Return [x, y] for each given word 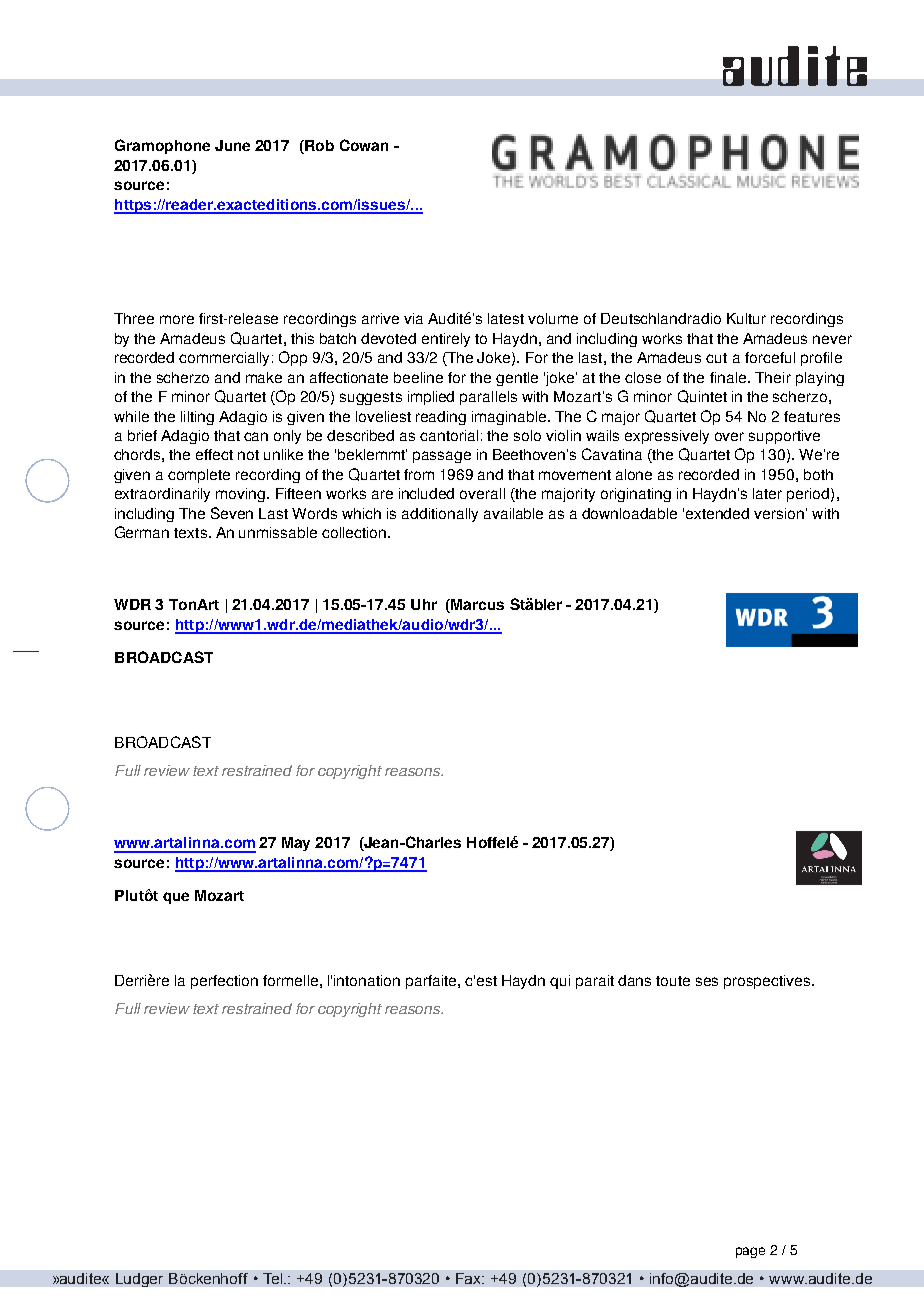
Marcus [476, 606]
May [296, 844]
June [232, 145]
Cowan [364, 145]
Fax [470, 1278]
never [832, 339]
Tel [274, 1278]
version [779, 513]
